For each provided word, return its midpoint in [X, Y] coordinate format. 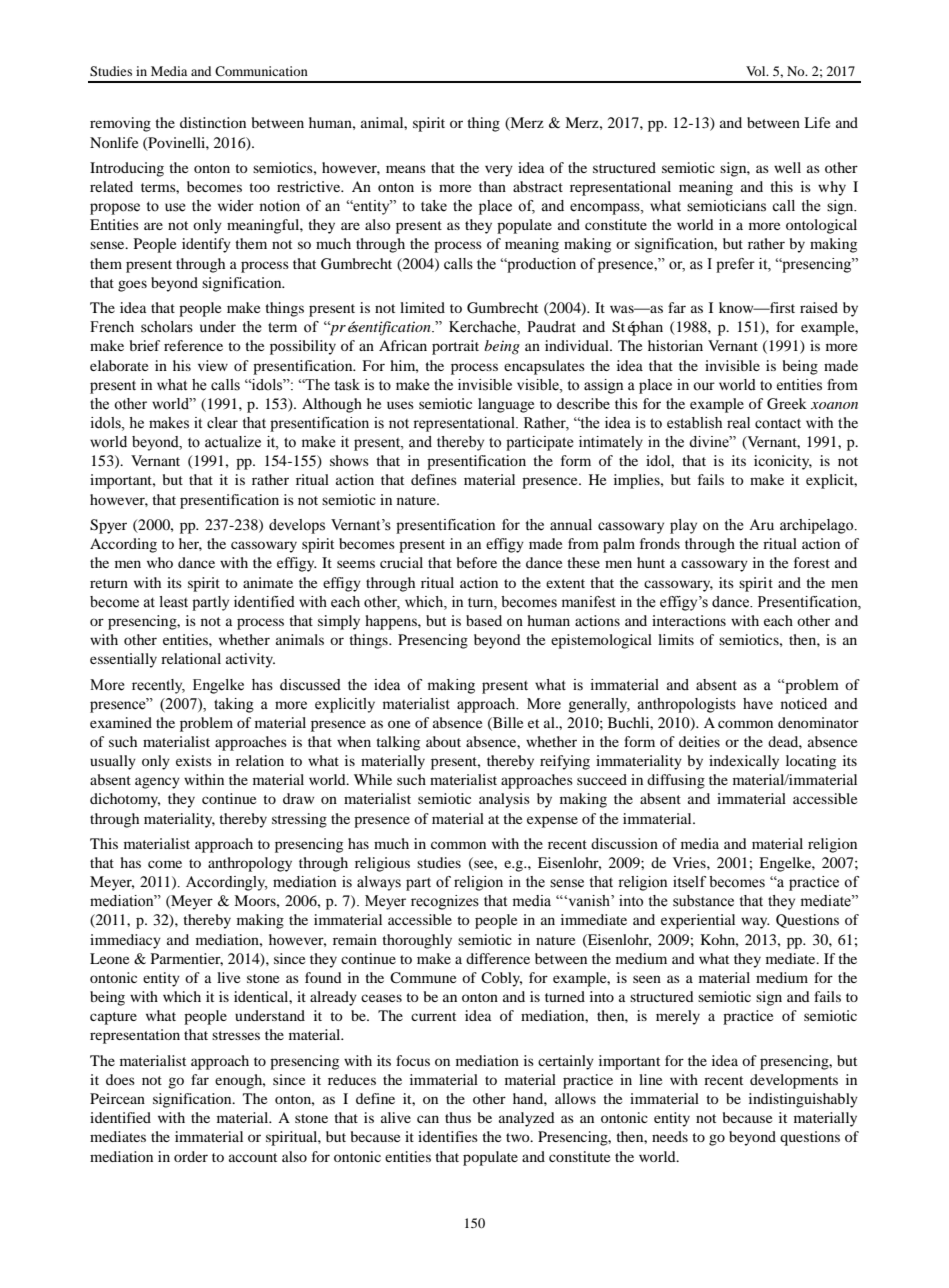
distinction [213, 122]
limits [676, 639]
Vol [757, 71]
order [191, 1156]
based [484, 620]
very [499, 171]
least [174, 602]
